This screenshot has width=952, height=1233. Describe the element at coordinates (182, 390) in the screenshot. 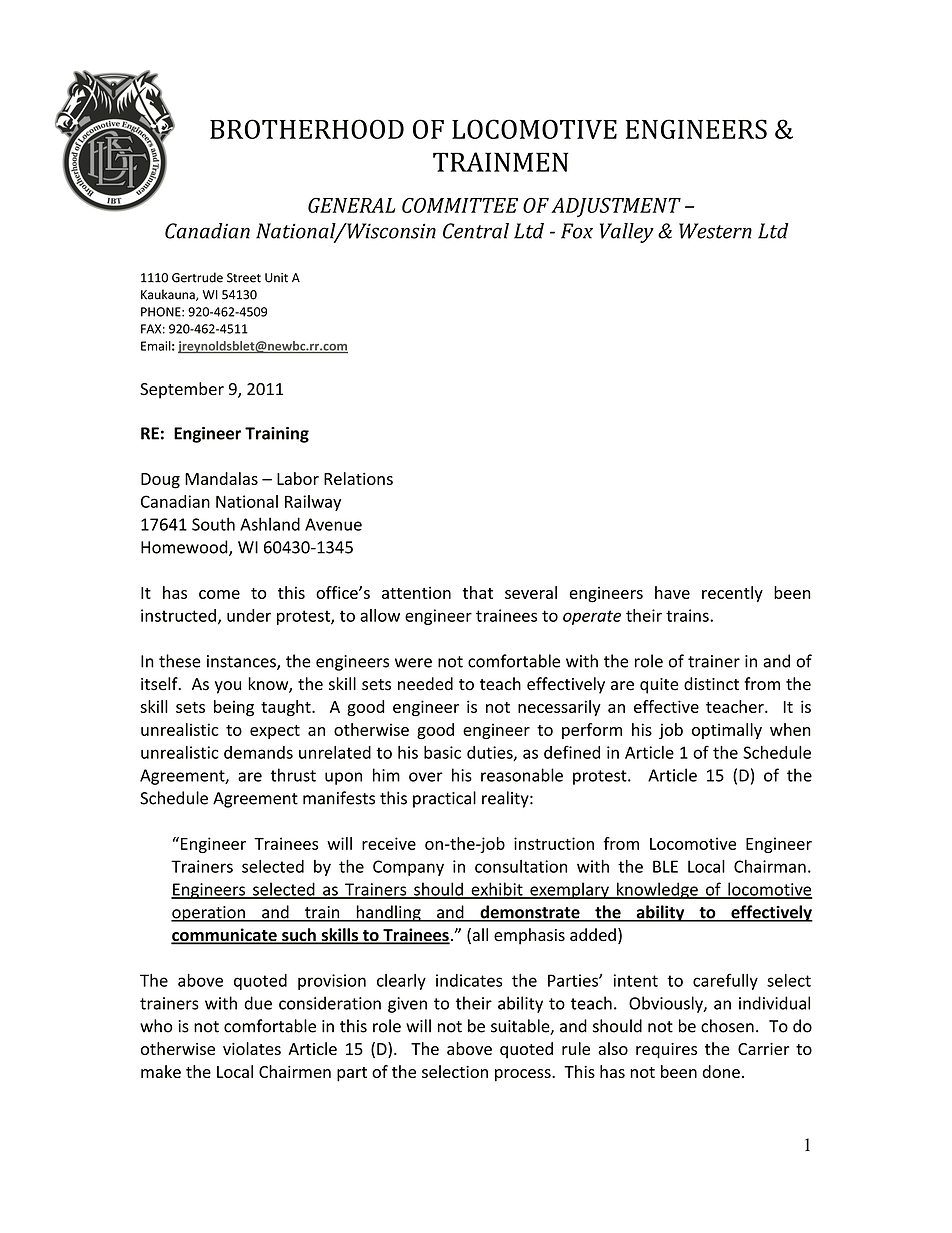

I see `September` at that location.
